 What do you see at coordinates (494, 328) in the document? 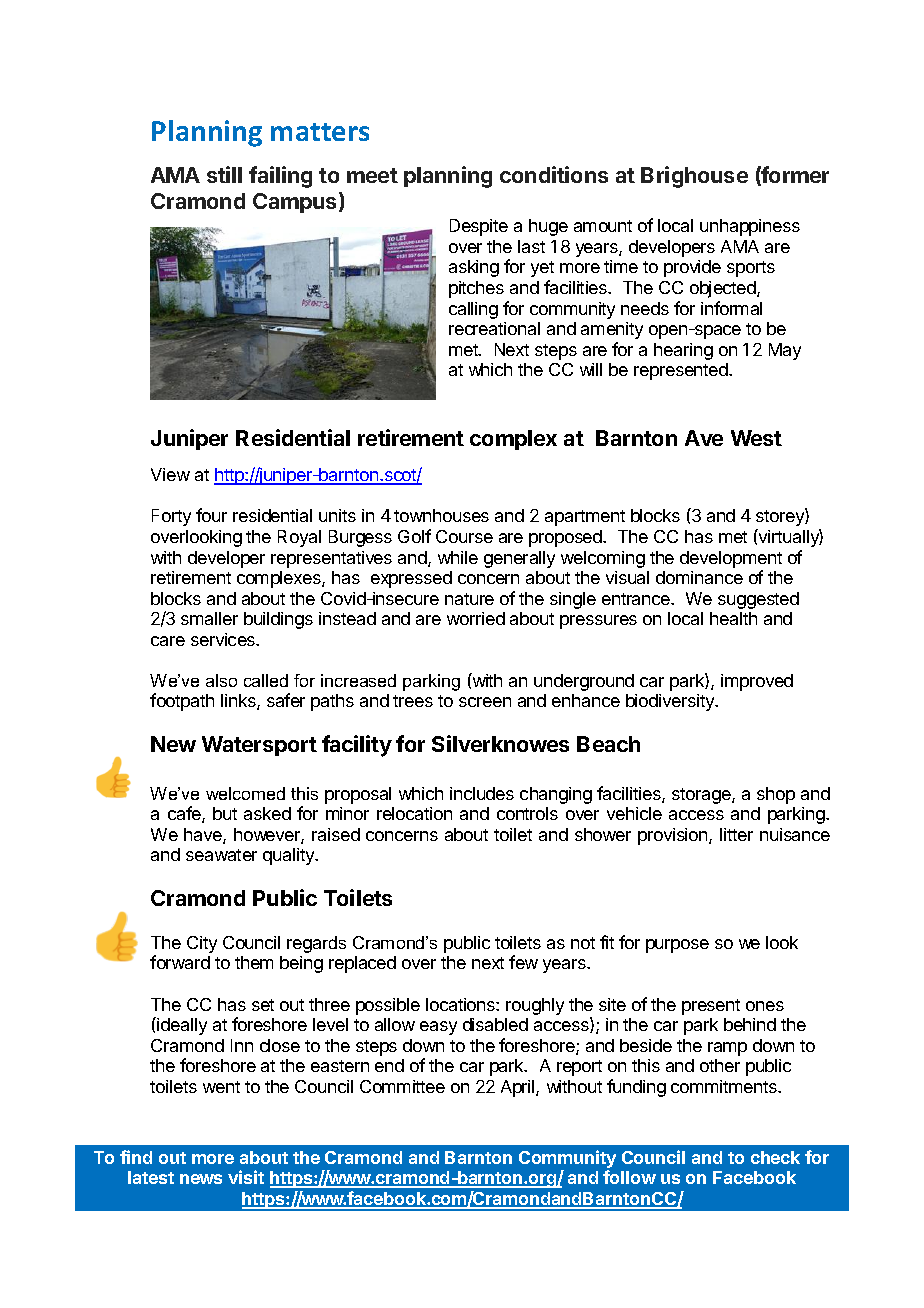
I see `recreational` at bounding box center [494, 328].
